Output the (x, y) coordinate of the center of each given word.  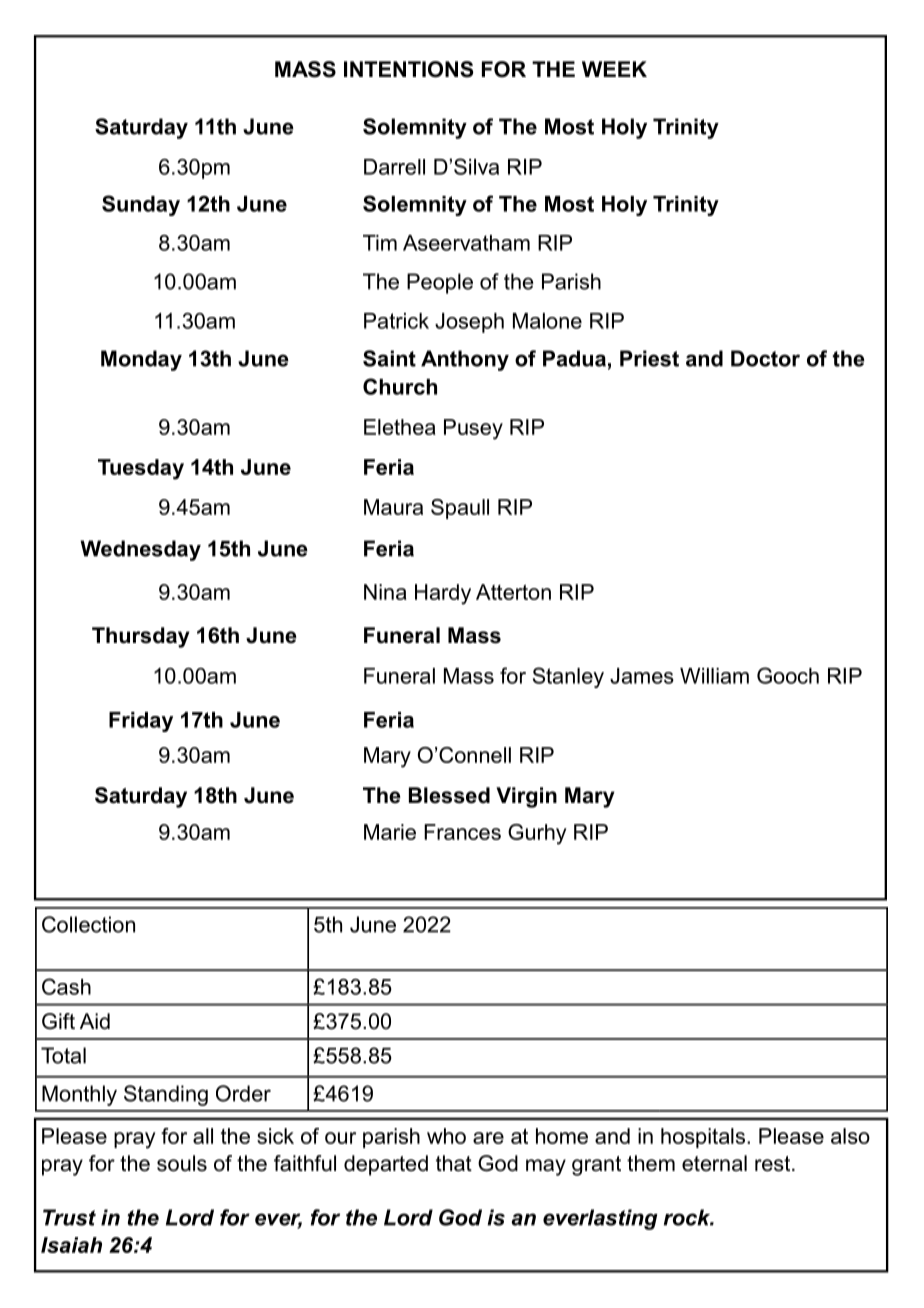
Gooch (788, 675)
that (454, 1163)
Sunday (141, 205)
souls (182, 1163)
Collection (88, 924)
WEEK (614, 69)
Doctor (765, 358)
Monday (141, 360)
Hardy (443, 594)
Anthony (465, 360)
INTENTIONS (408, 69)
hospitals (703, 1138)
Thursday (141, 637)
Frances (462, 832)
